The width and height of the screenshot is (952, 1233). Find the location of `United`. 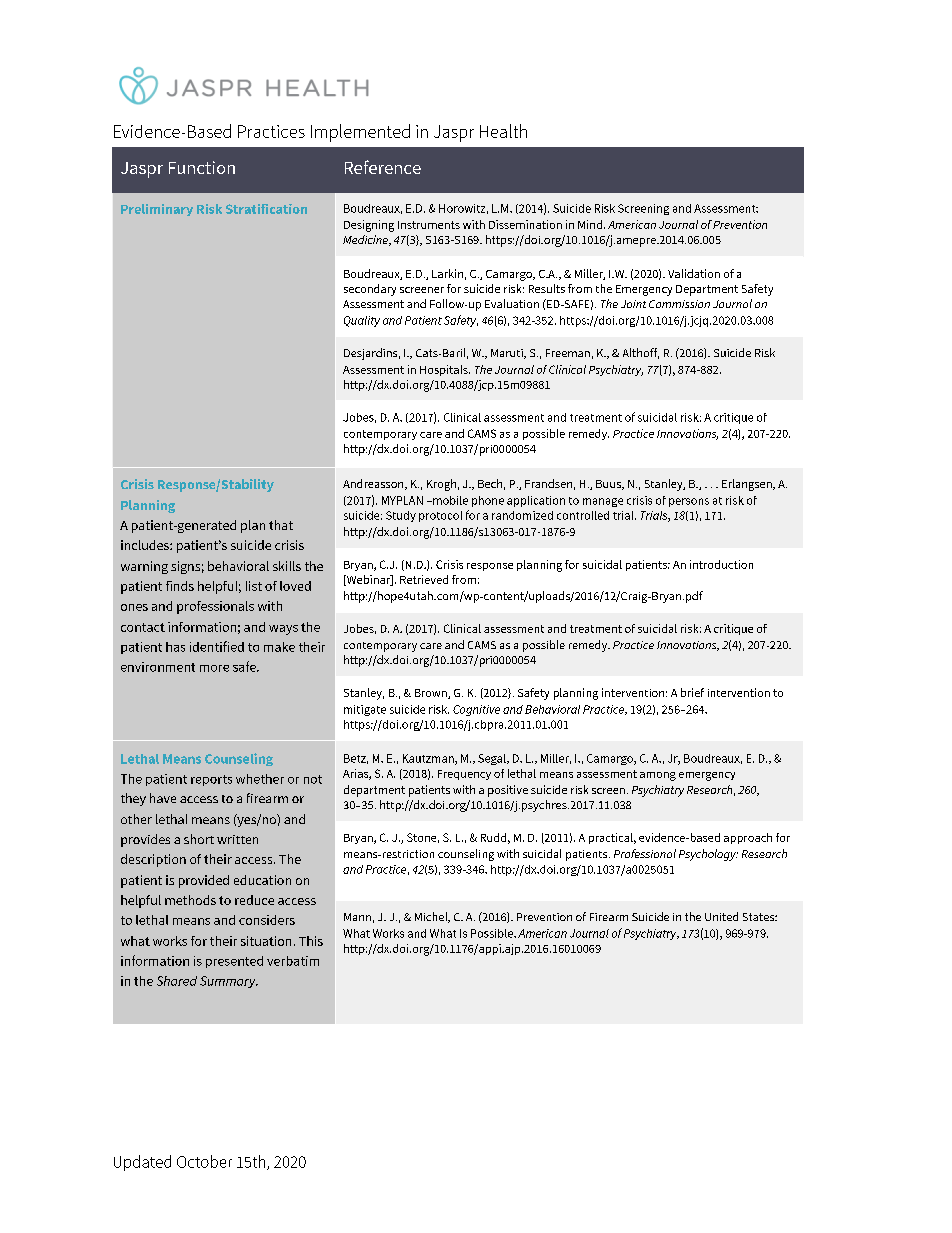

United is located at coordinates (721, 916).
